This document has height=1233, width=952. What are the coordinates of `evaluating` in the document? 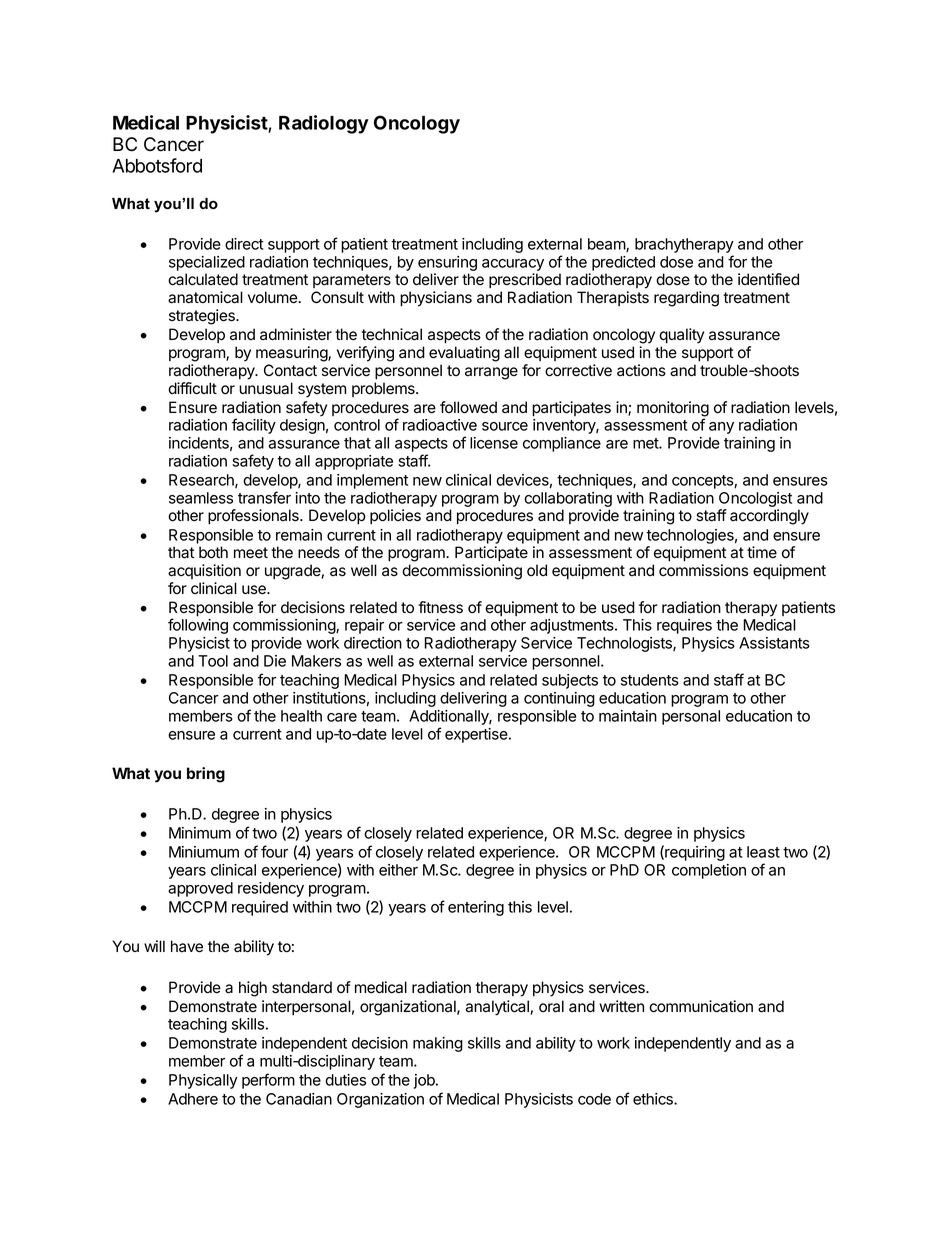 It's located at (464, 354).
